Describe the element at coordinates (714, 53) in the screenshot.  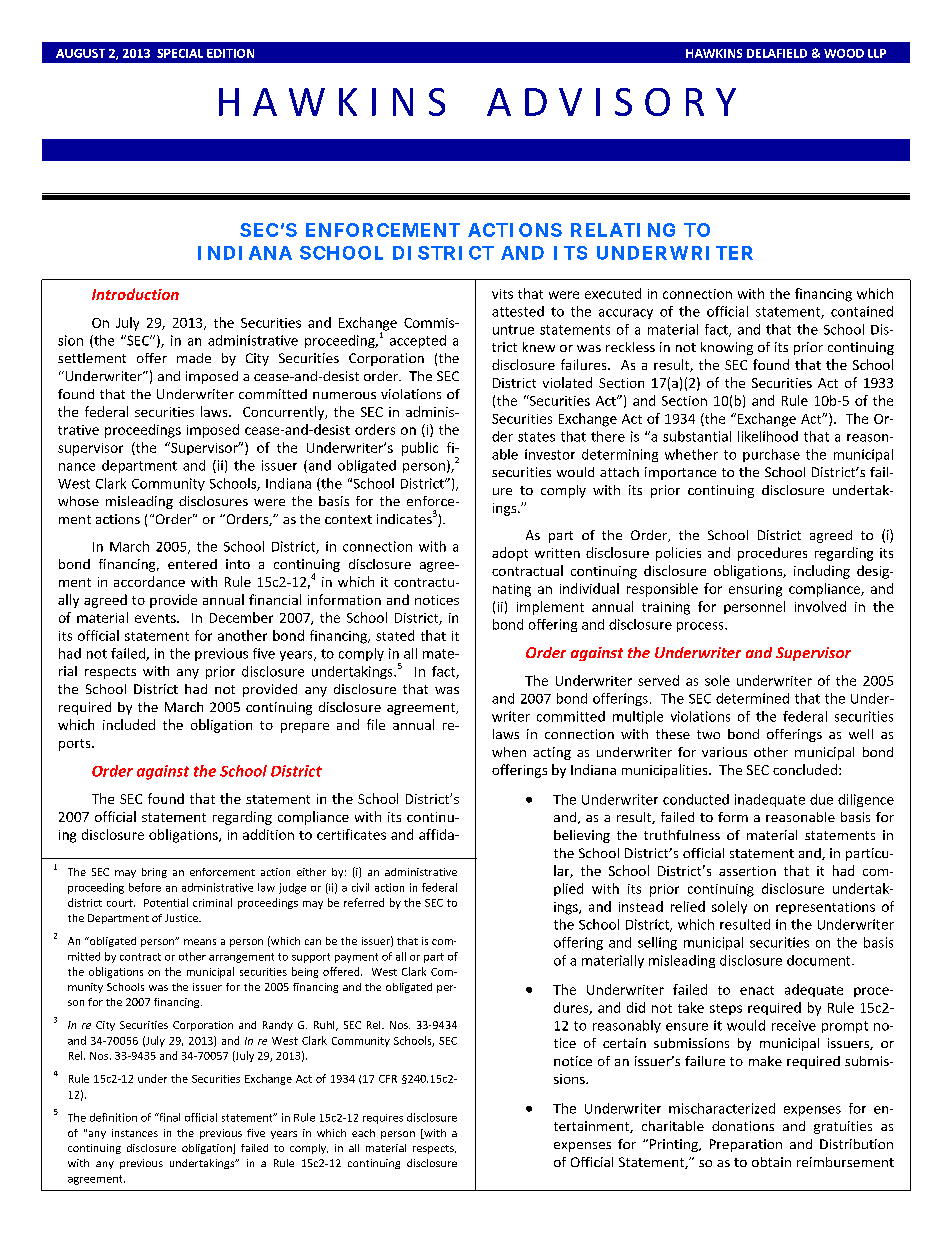
I see `HAWKINS` at that location.
